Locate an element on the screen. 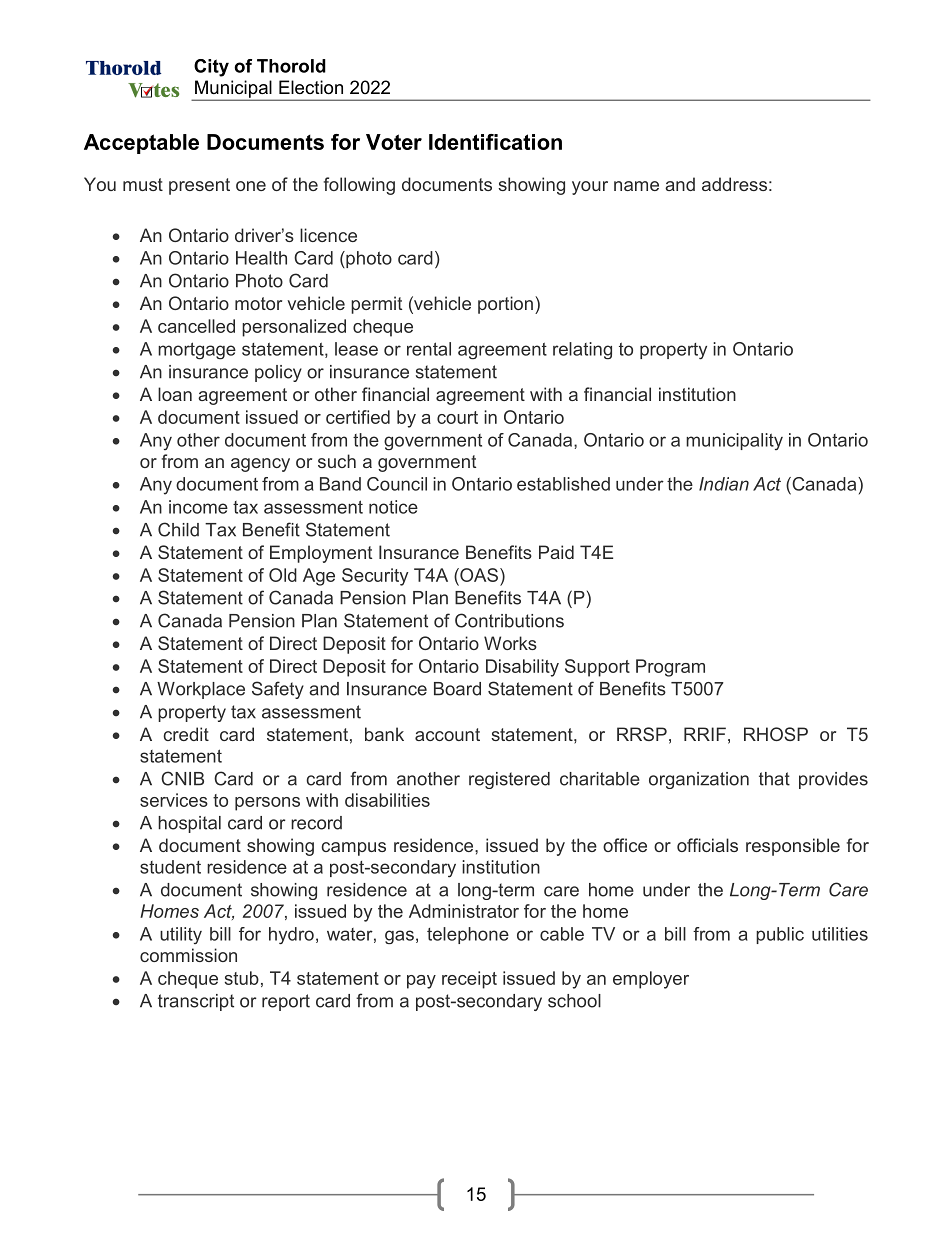  Health is located at coordinates (261, 258).
